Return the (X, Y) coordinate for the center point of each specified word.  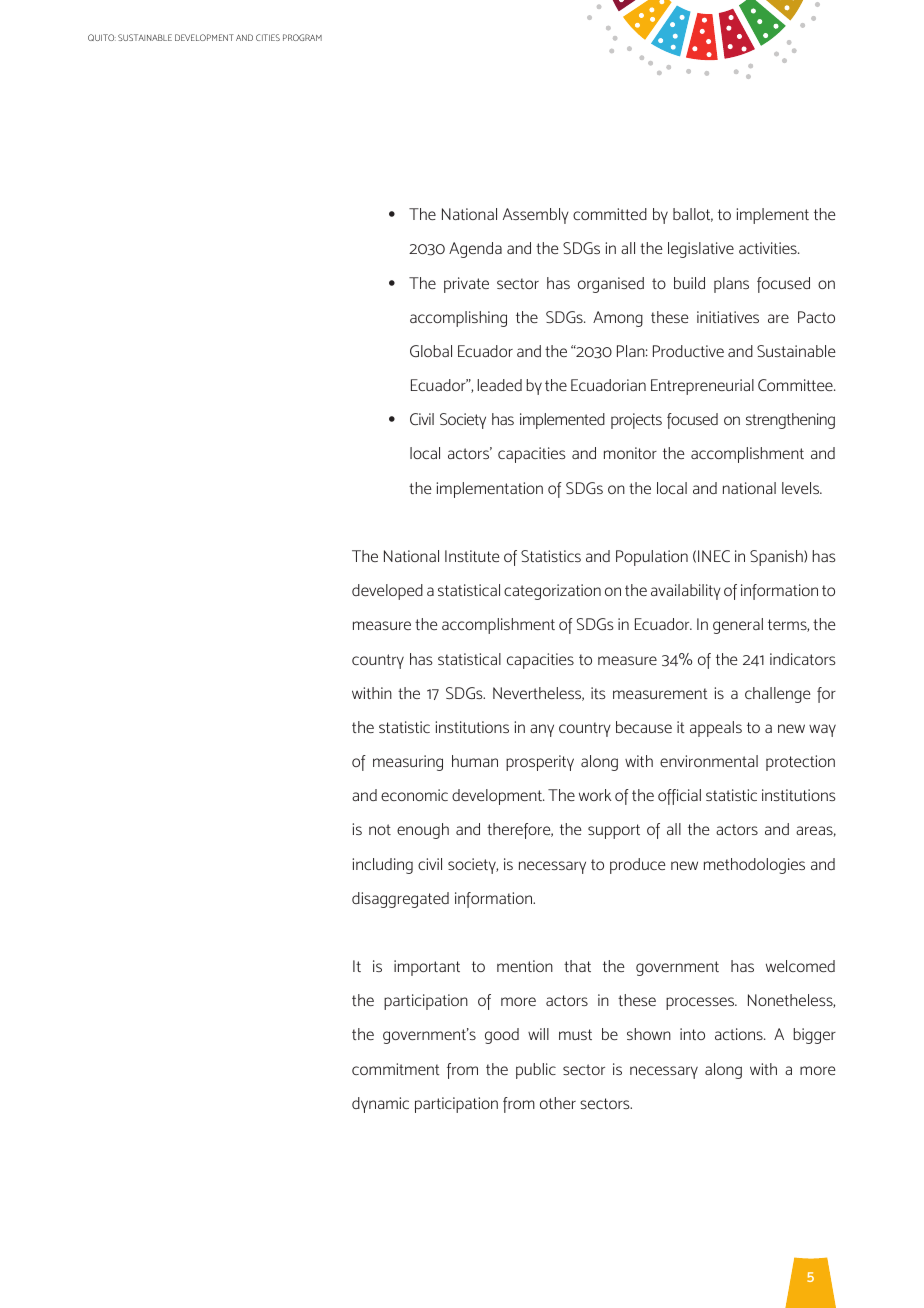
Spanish (777, 558)
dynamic (380, 1105)
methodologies (754, 866)
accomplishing (458, 319)
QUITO (102, 37)
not (380, 829)
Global (431, 351)
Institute (472, 556)
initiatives (728, 317)
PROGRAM (302, 37)
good (502, 1036)
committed (610, 214)
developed (387, 592)
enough (423, 831)
